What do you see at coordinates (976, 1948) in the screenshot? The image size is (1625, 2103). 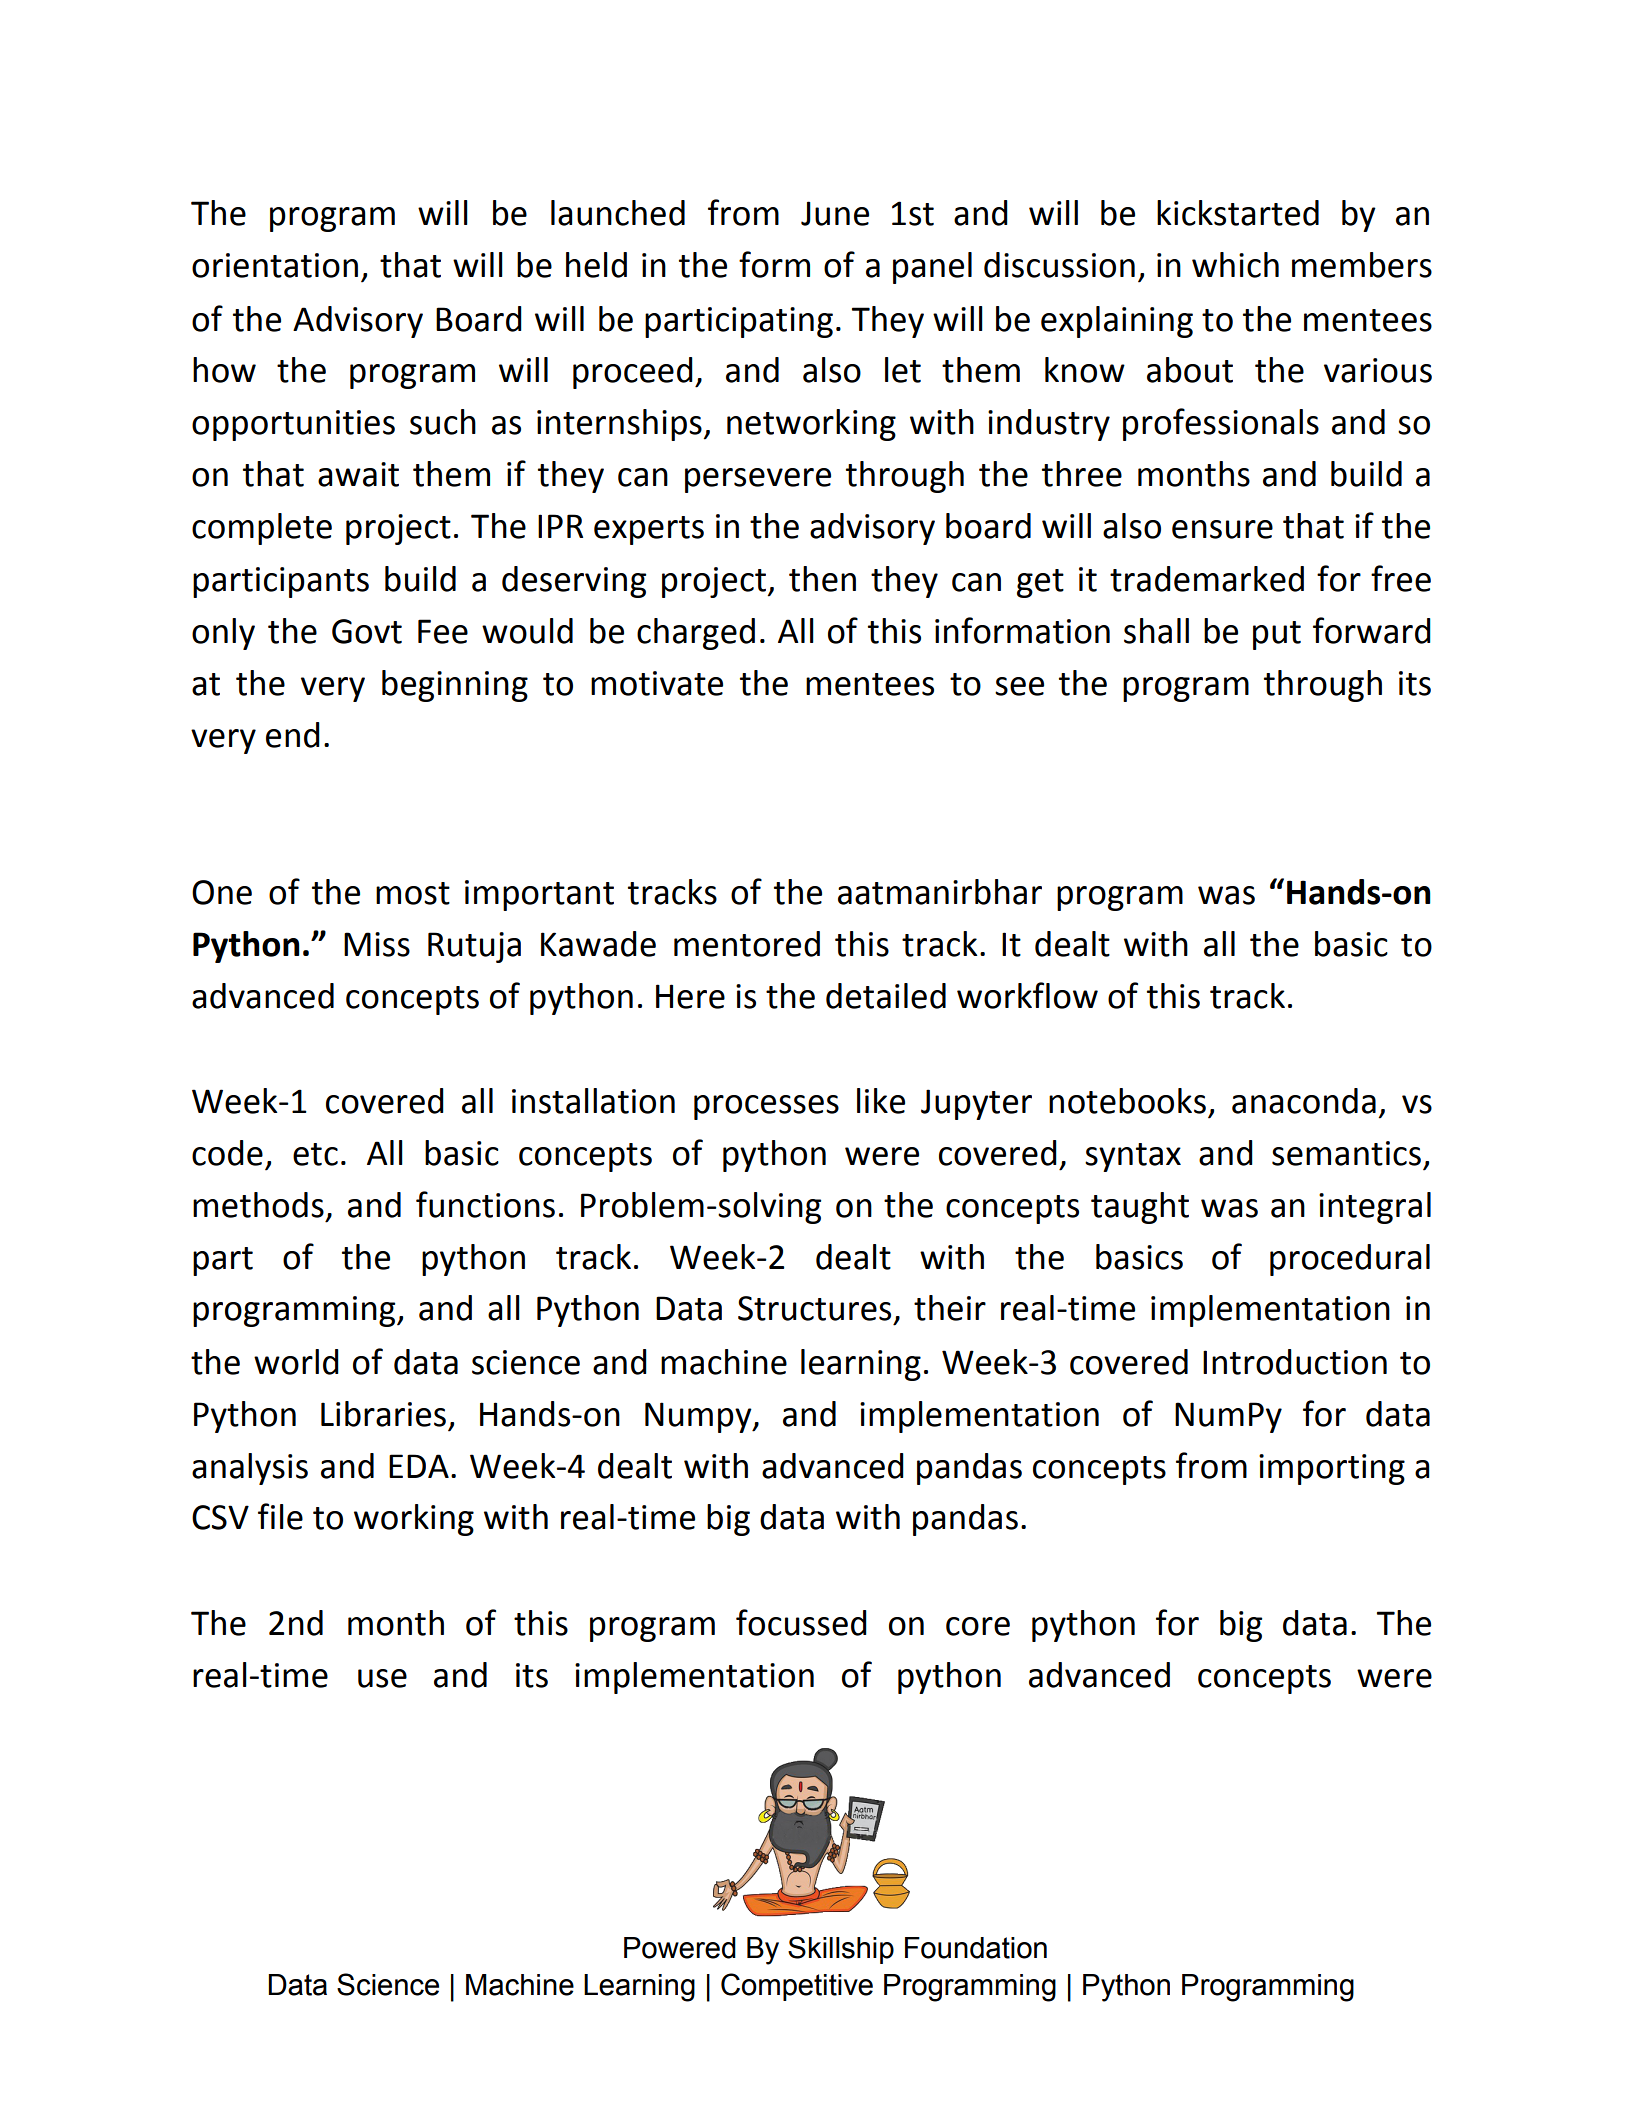 I see `Foundation` at bounding box center [976, 1948].
